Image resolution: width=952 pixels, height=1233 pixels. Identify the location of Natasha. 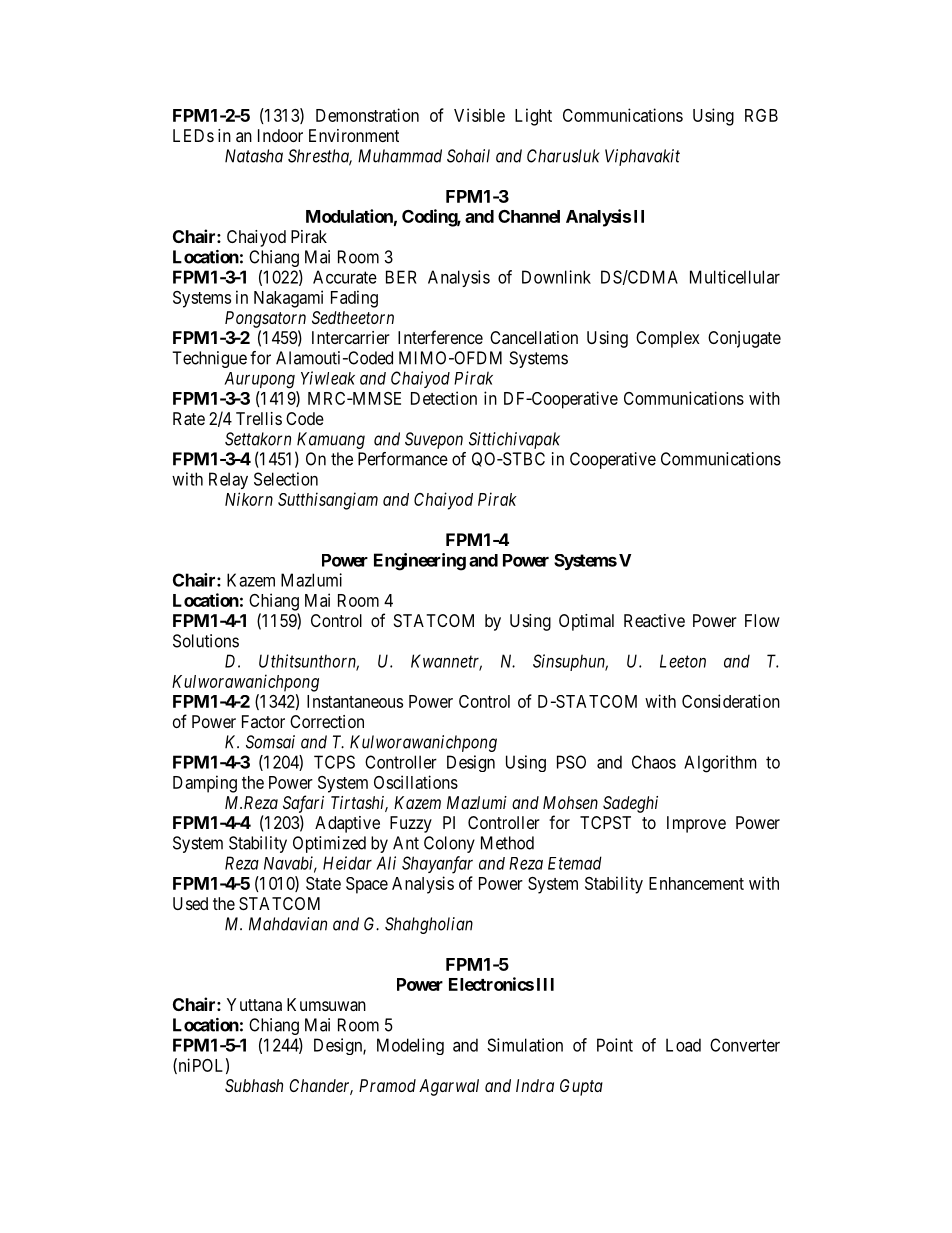
(254, 156).
